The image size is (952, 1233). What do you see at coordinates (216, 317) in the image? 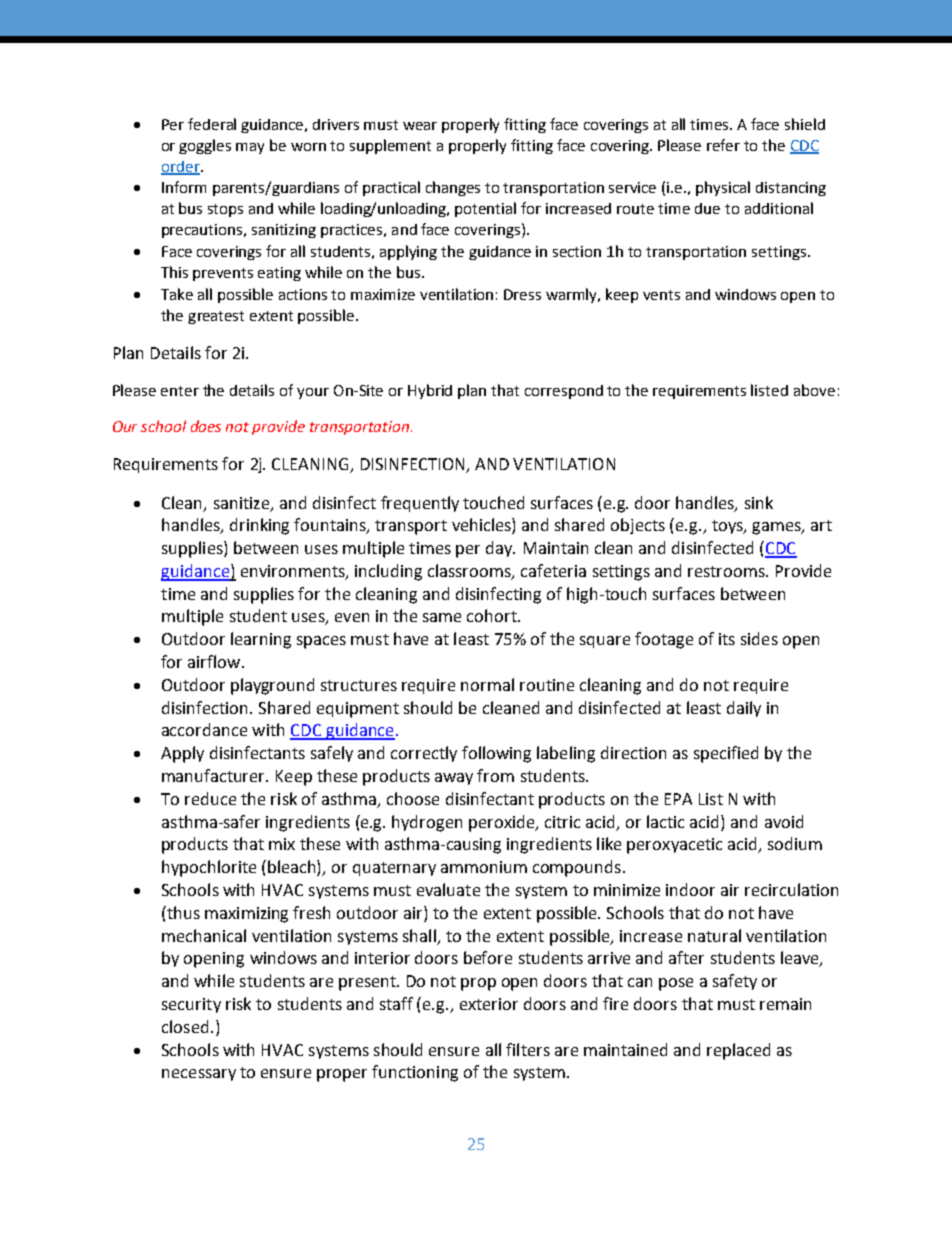
I see `greatest` at bounding box center [216, 317].
